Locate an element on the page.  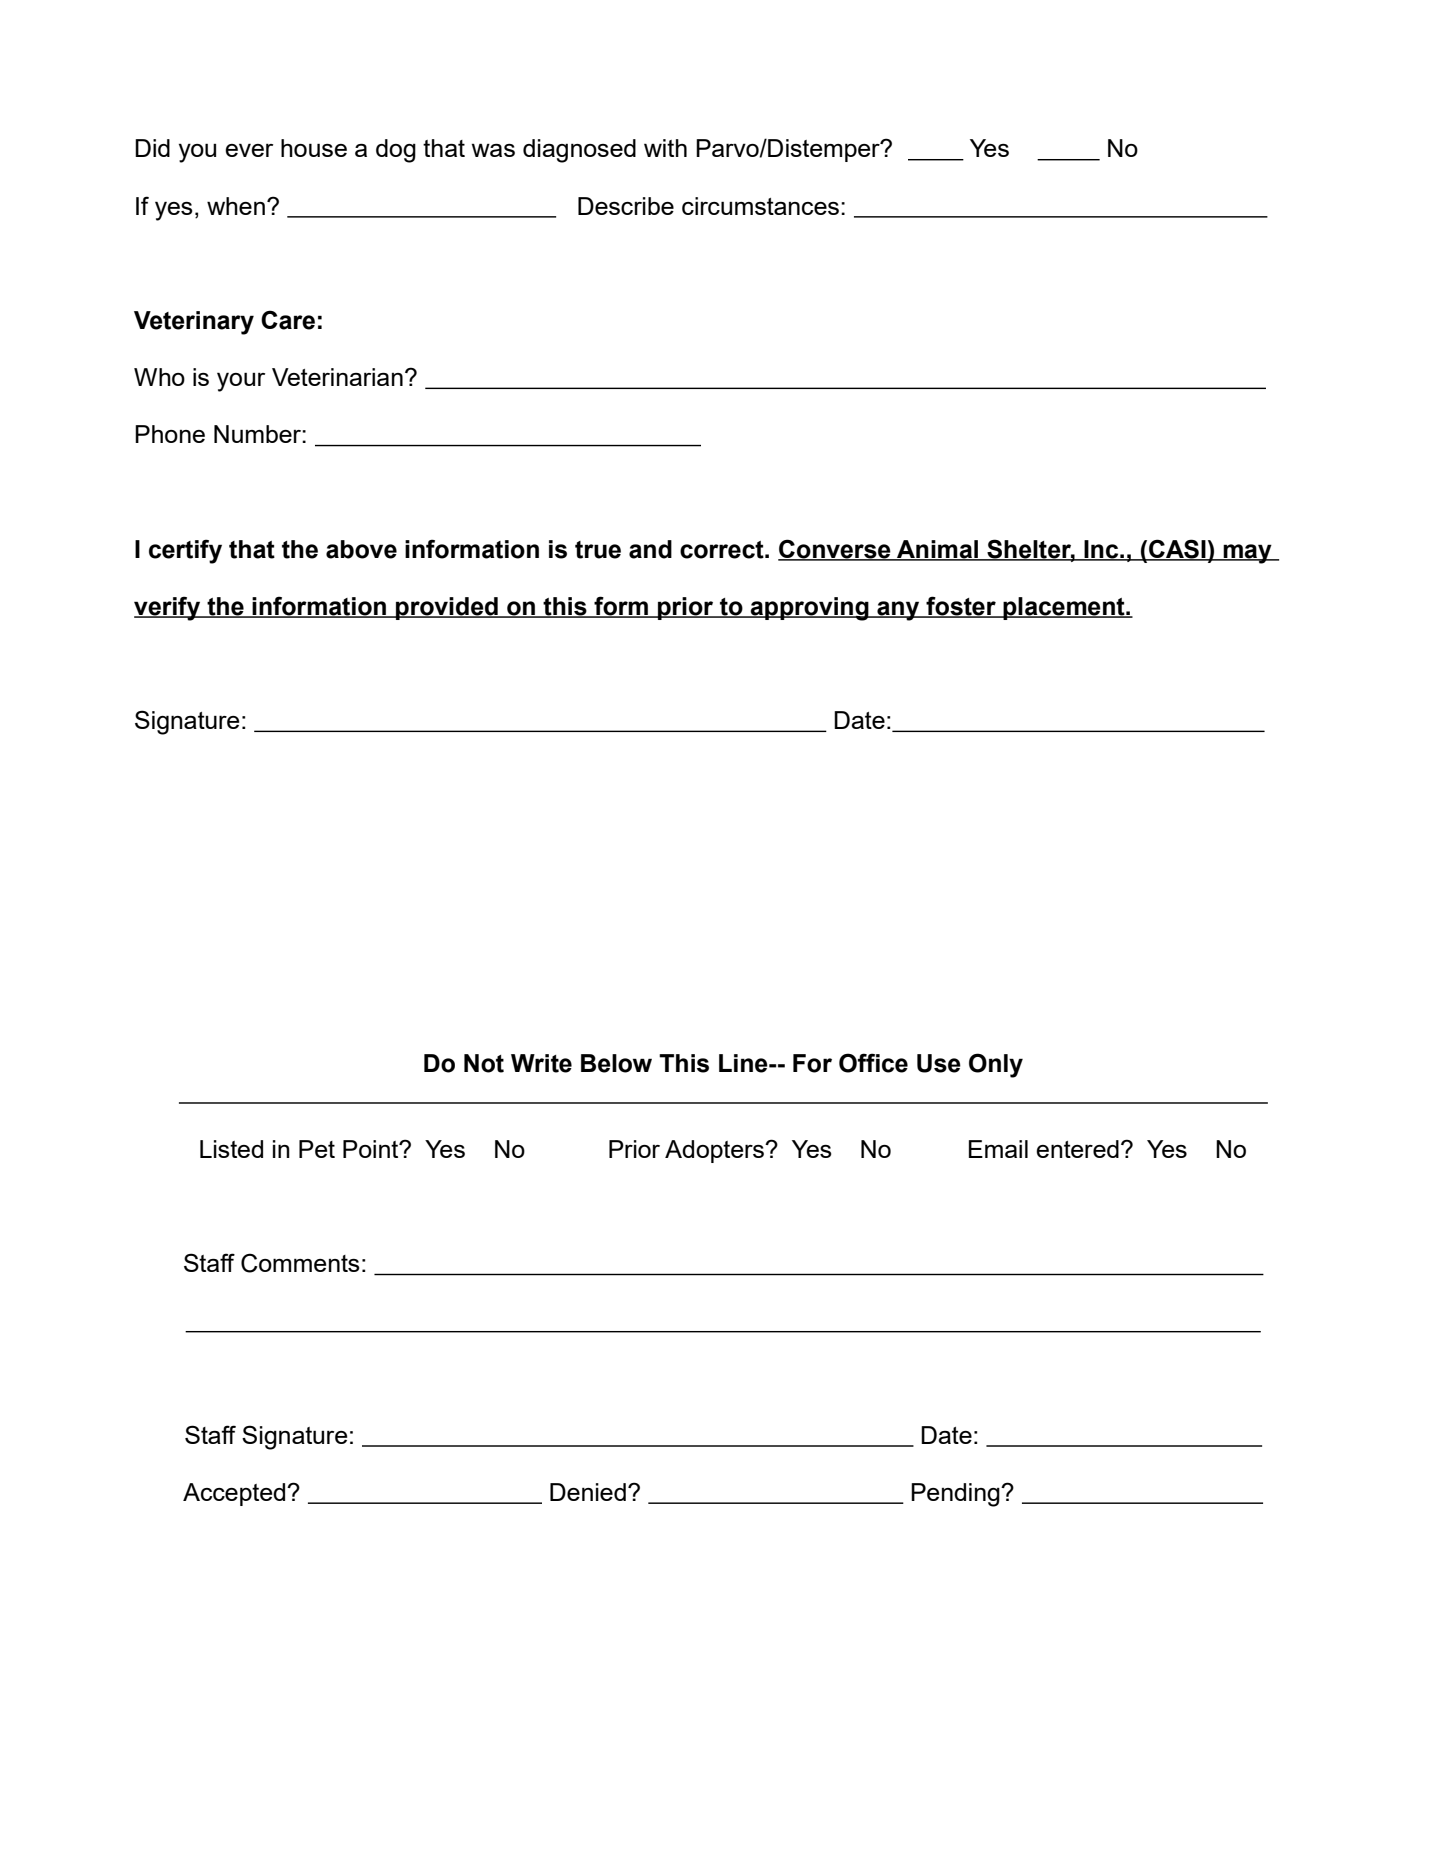
Accepted is located at coordinates (235, 1494).
